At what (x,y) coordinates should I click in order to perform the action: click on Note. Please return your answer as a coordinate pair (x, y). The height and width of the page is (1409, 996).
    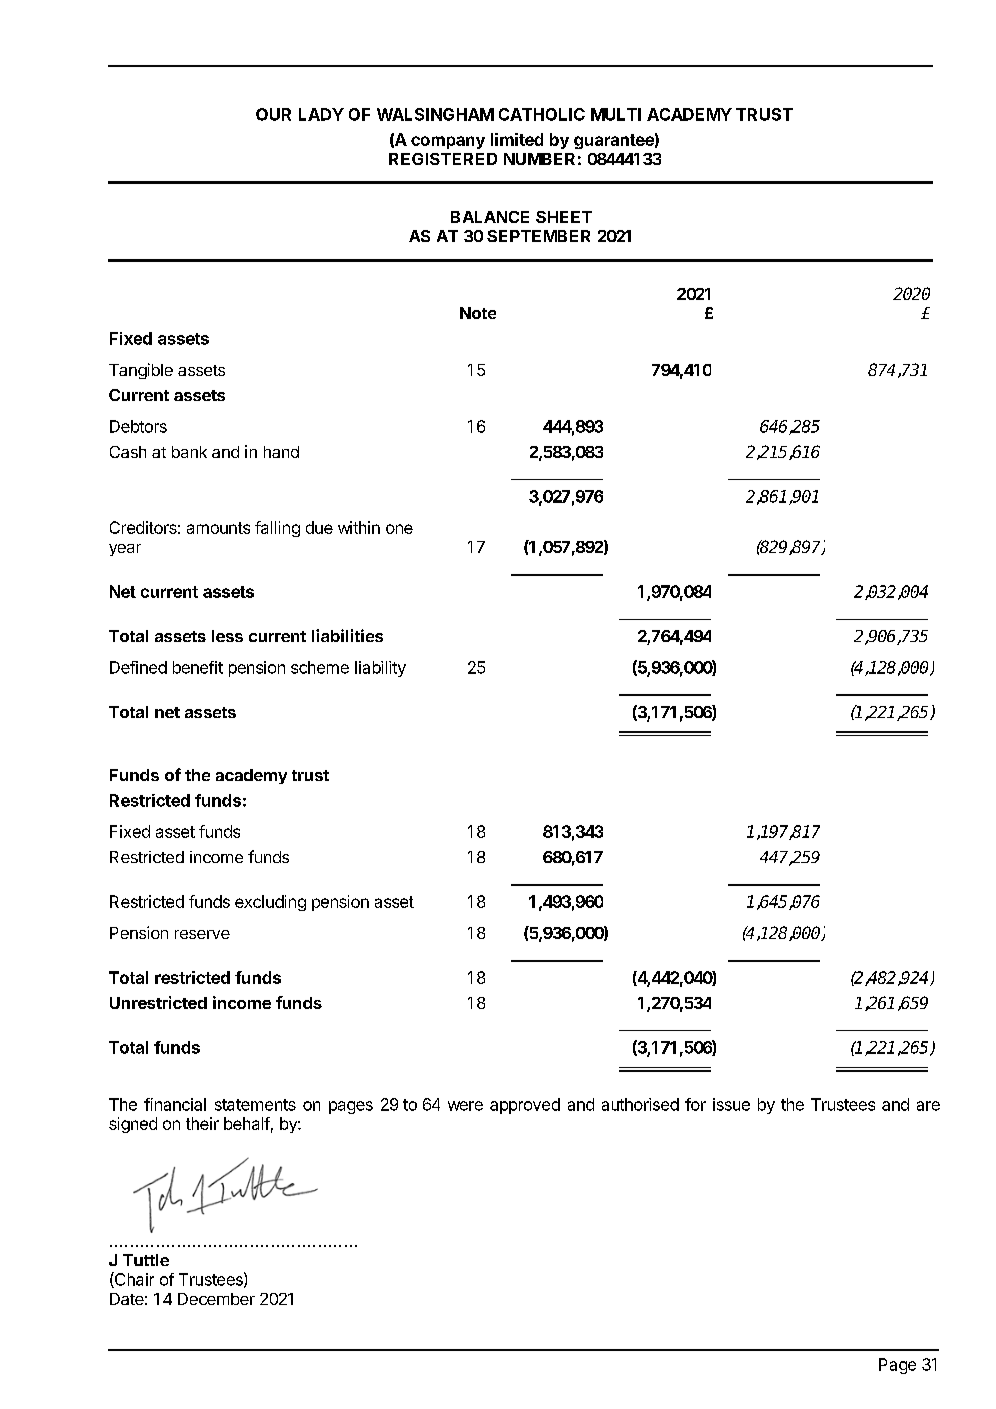
    Looking at the image, I should click on (478, 313).
